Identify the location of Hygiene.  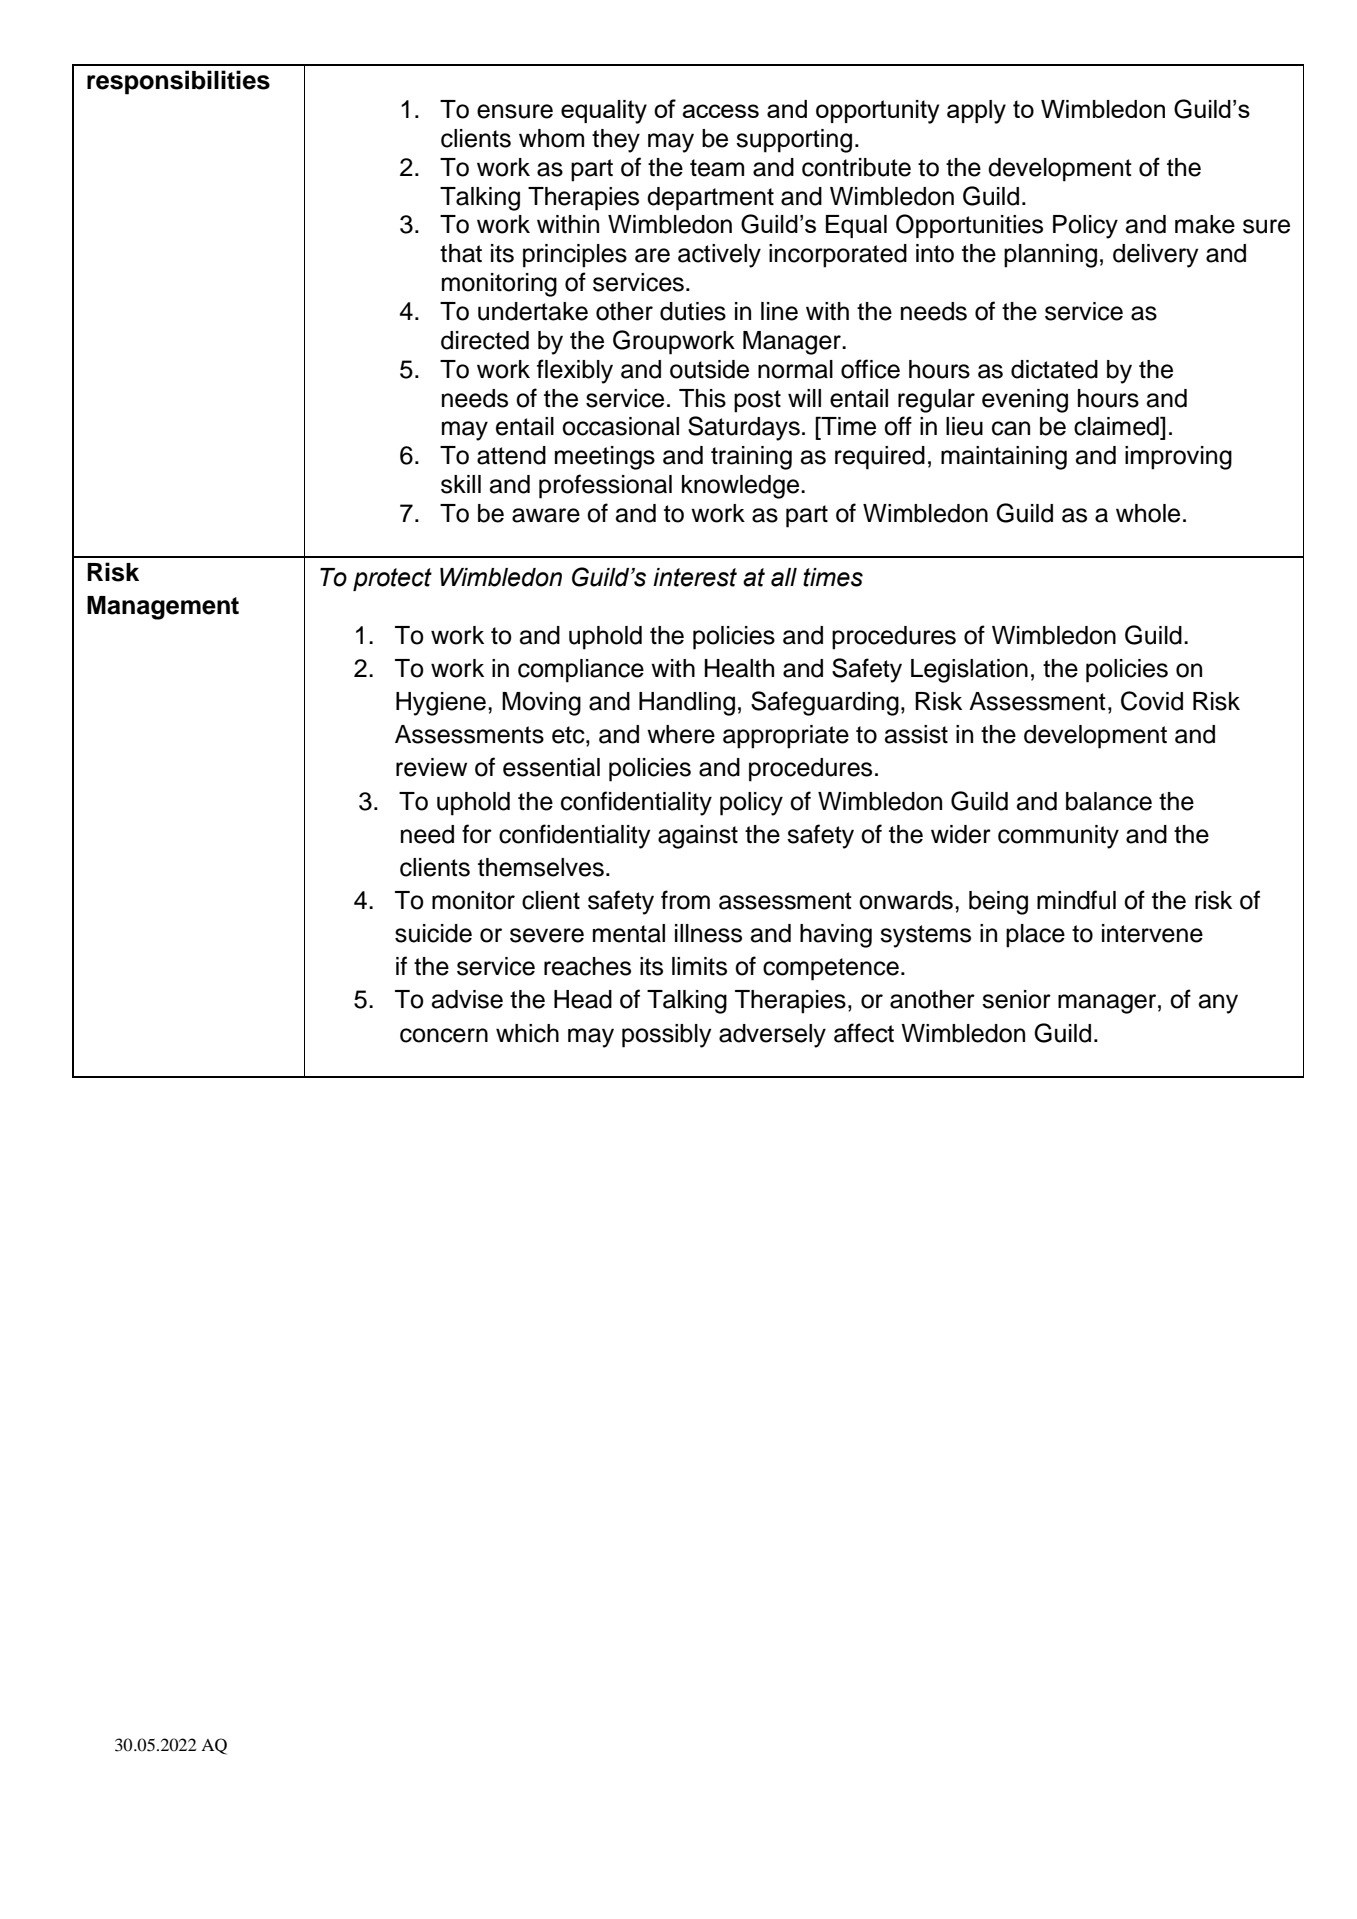
(441, 704).
